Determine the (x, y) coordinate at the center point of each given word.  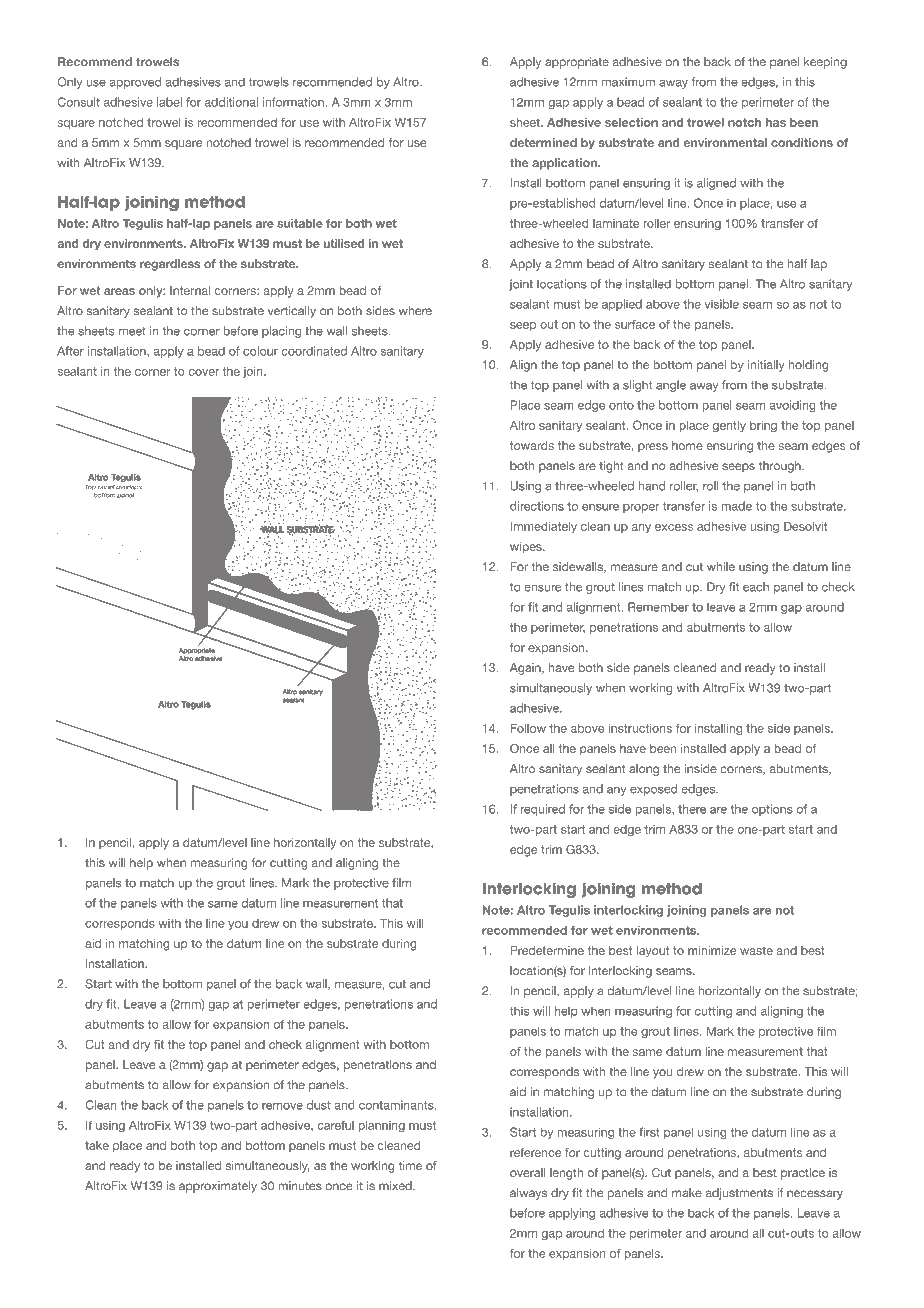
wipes (527, 547)
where (415, 311)
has (776, 122)
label (169, 102)
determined (543, 142)
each (756, 587)
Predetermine (547, 950)
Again (526, 669)
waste (756, 950)
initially (766, 366)
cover (203, 372)
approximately (218, 1187)
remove (282, 1106)
